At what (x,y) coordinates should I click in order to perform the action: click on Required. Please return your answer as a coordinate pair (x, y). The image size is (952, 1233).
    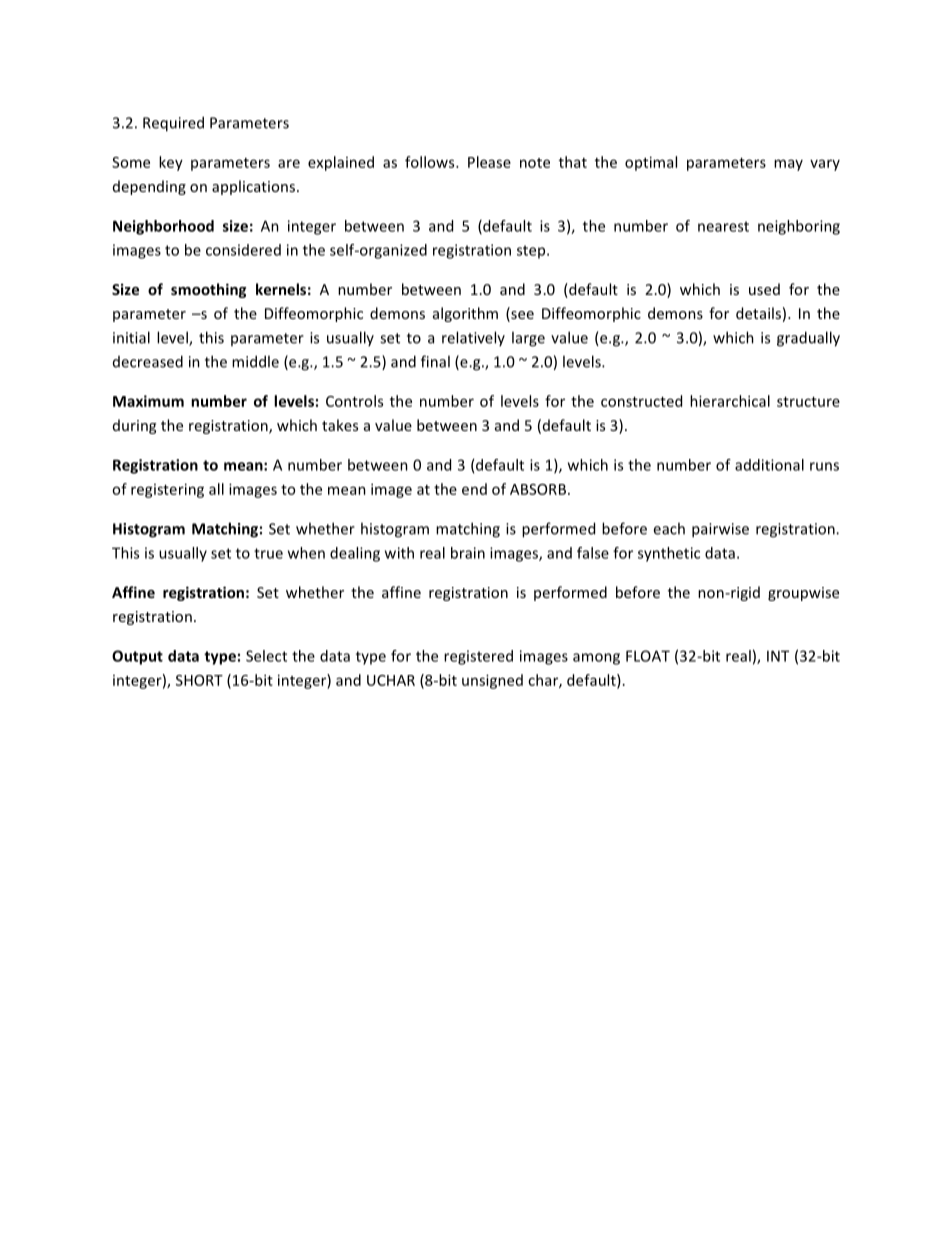
    Looking at the image, I should click on (173, 124).
